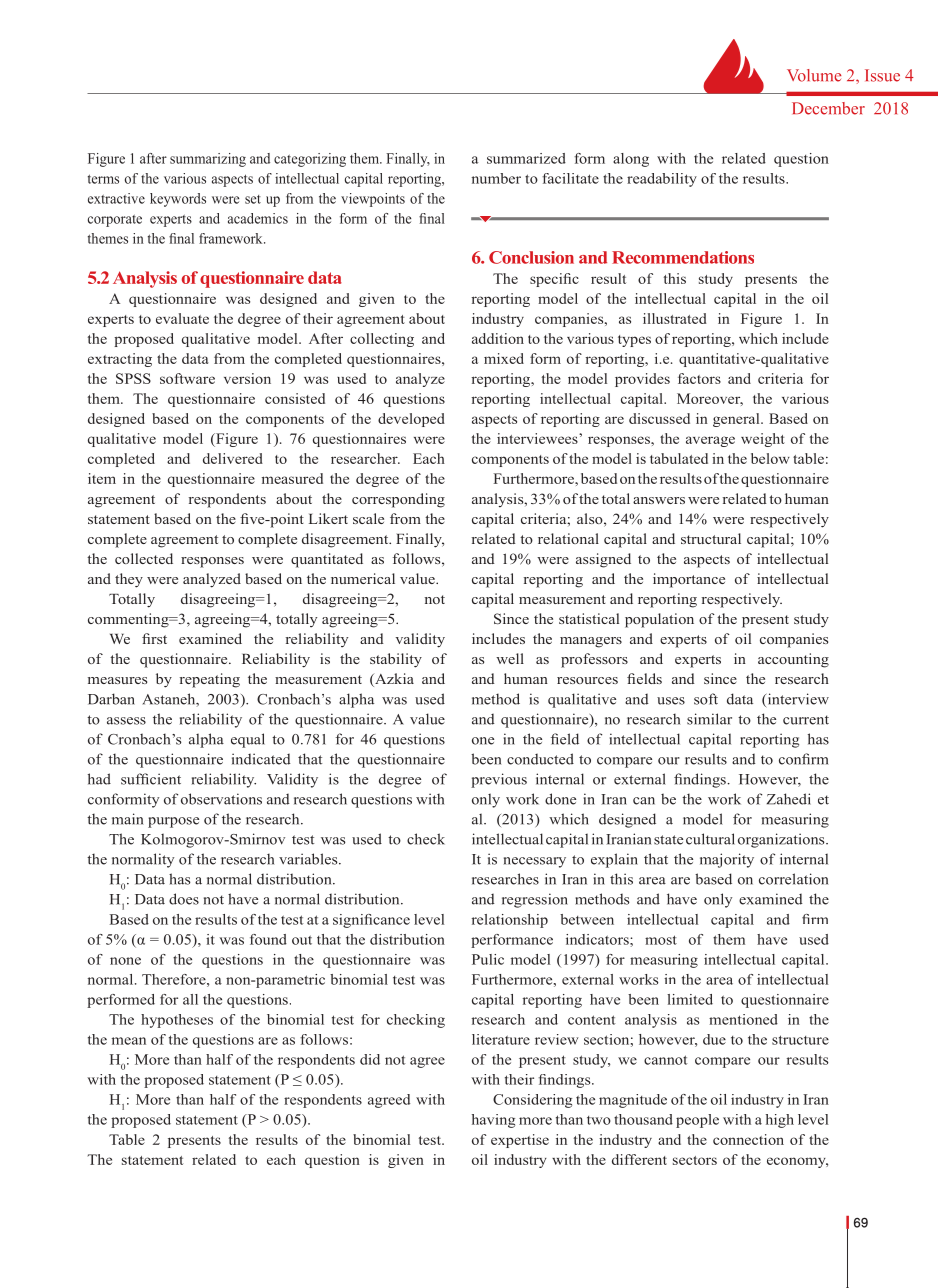 The image size is (938, 1288). Describe the element at coordinates (793, 660) in the image. I see `accounting` at that location.
